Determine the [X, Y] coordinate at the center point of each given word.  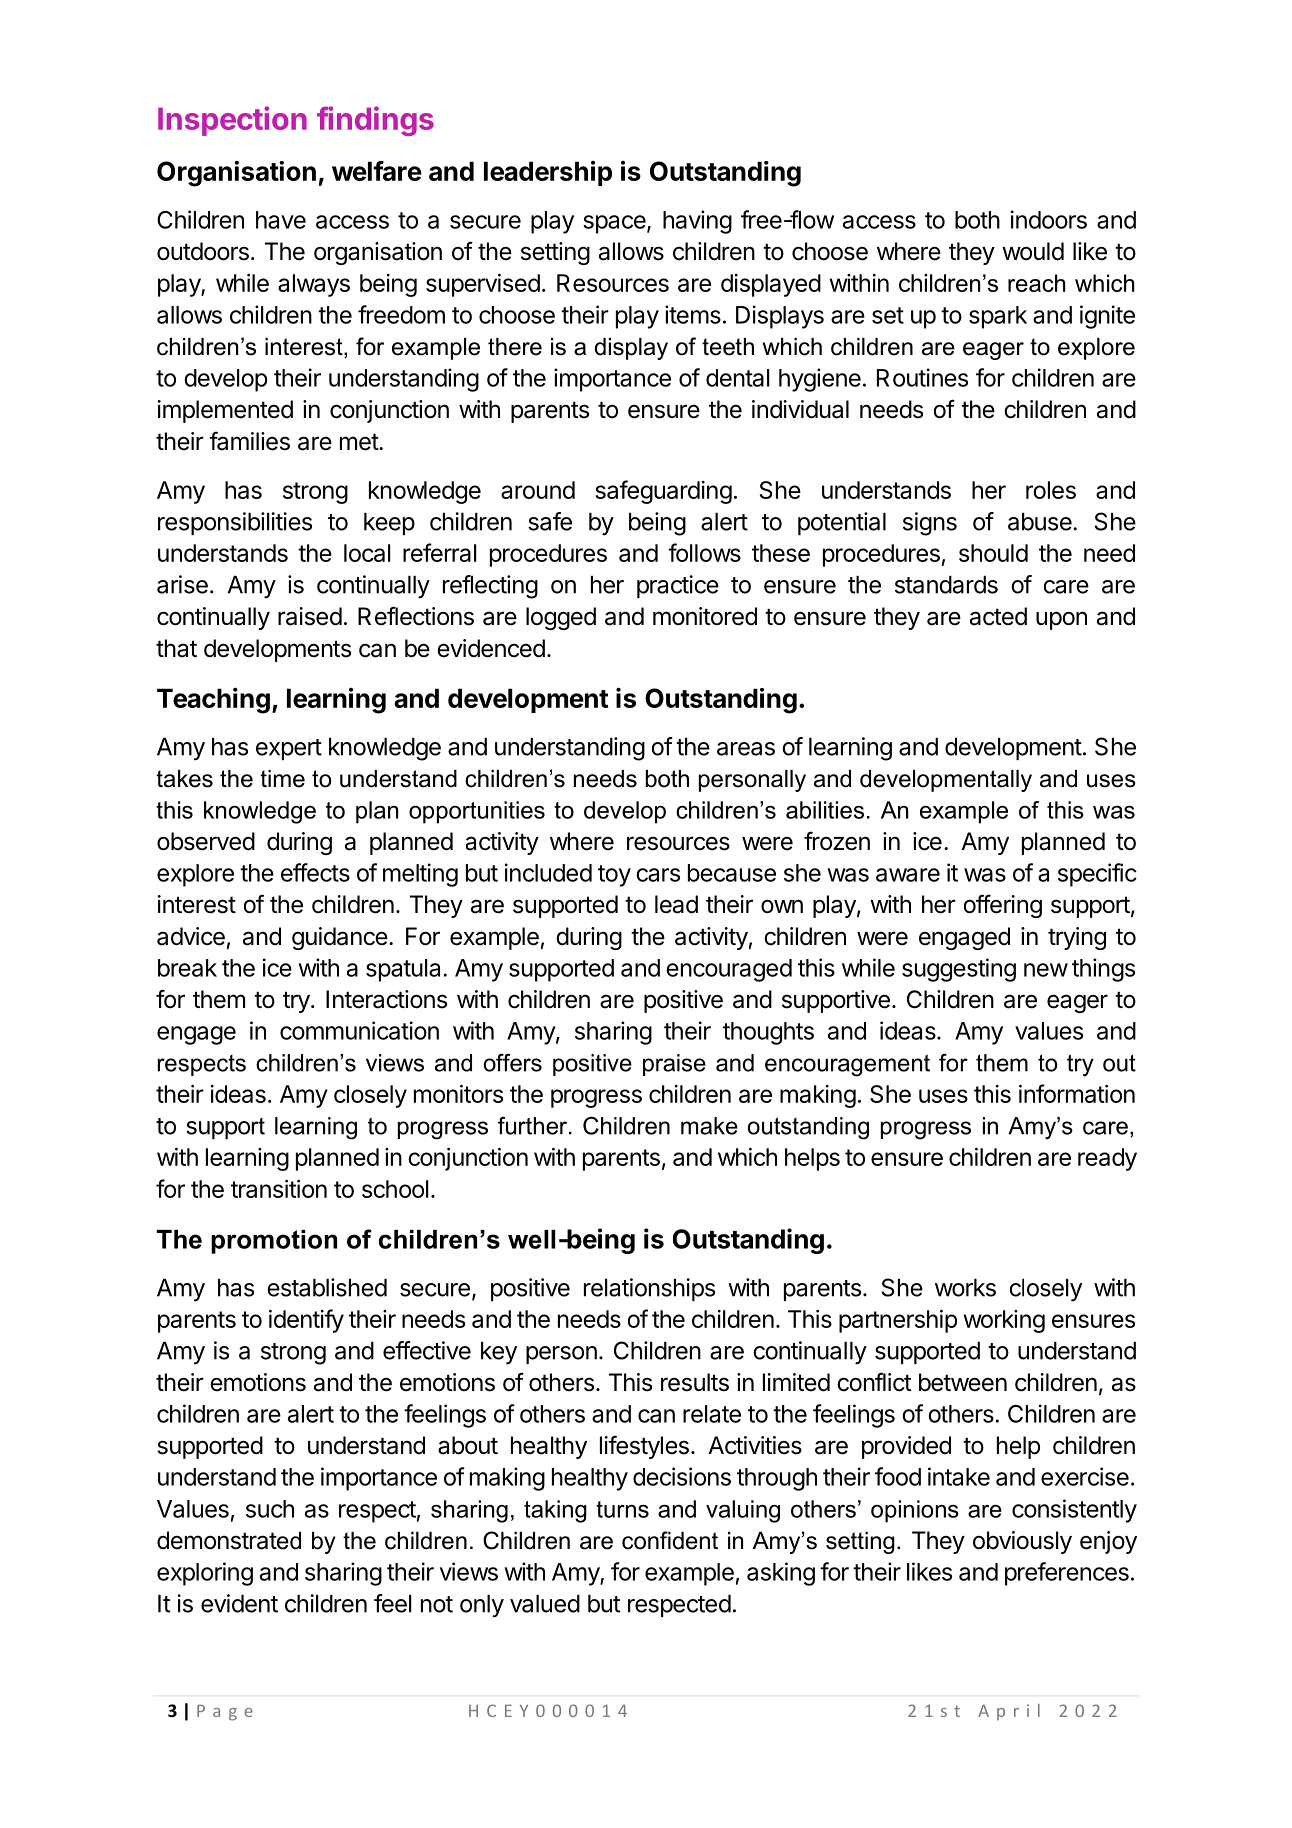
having [697, 222]
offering [1003, 906]
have [281, 220]
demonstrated [229, 1540]
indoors [1049, 219]
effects [315, 872]
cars [658, 875]
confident [670, 1540]
